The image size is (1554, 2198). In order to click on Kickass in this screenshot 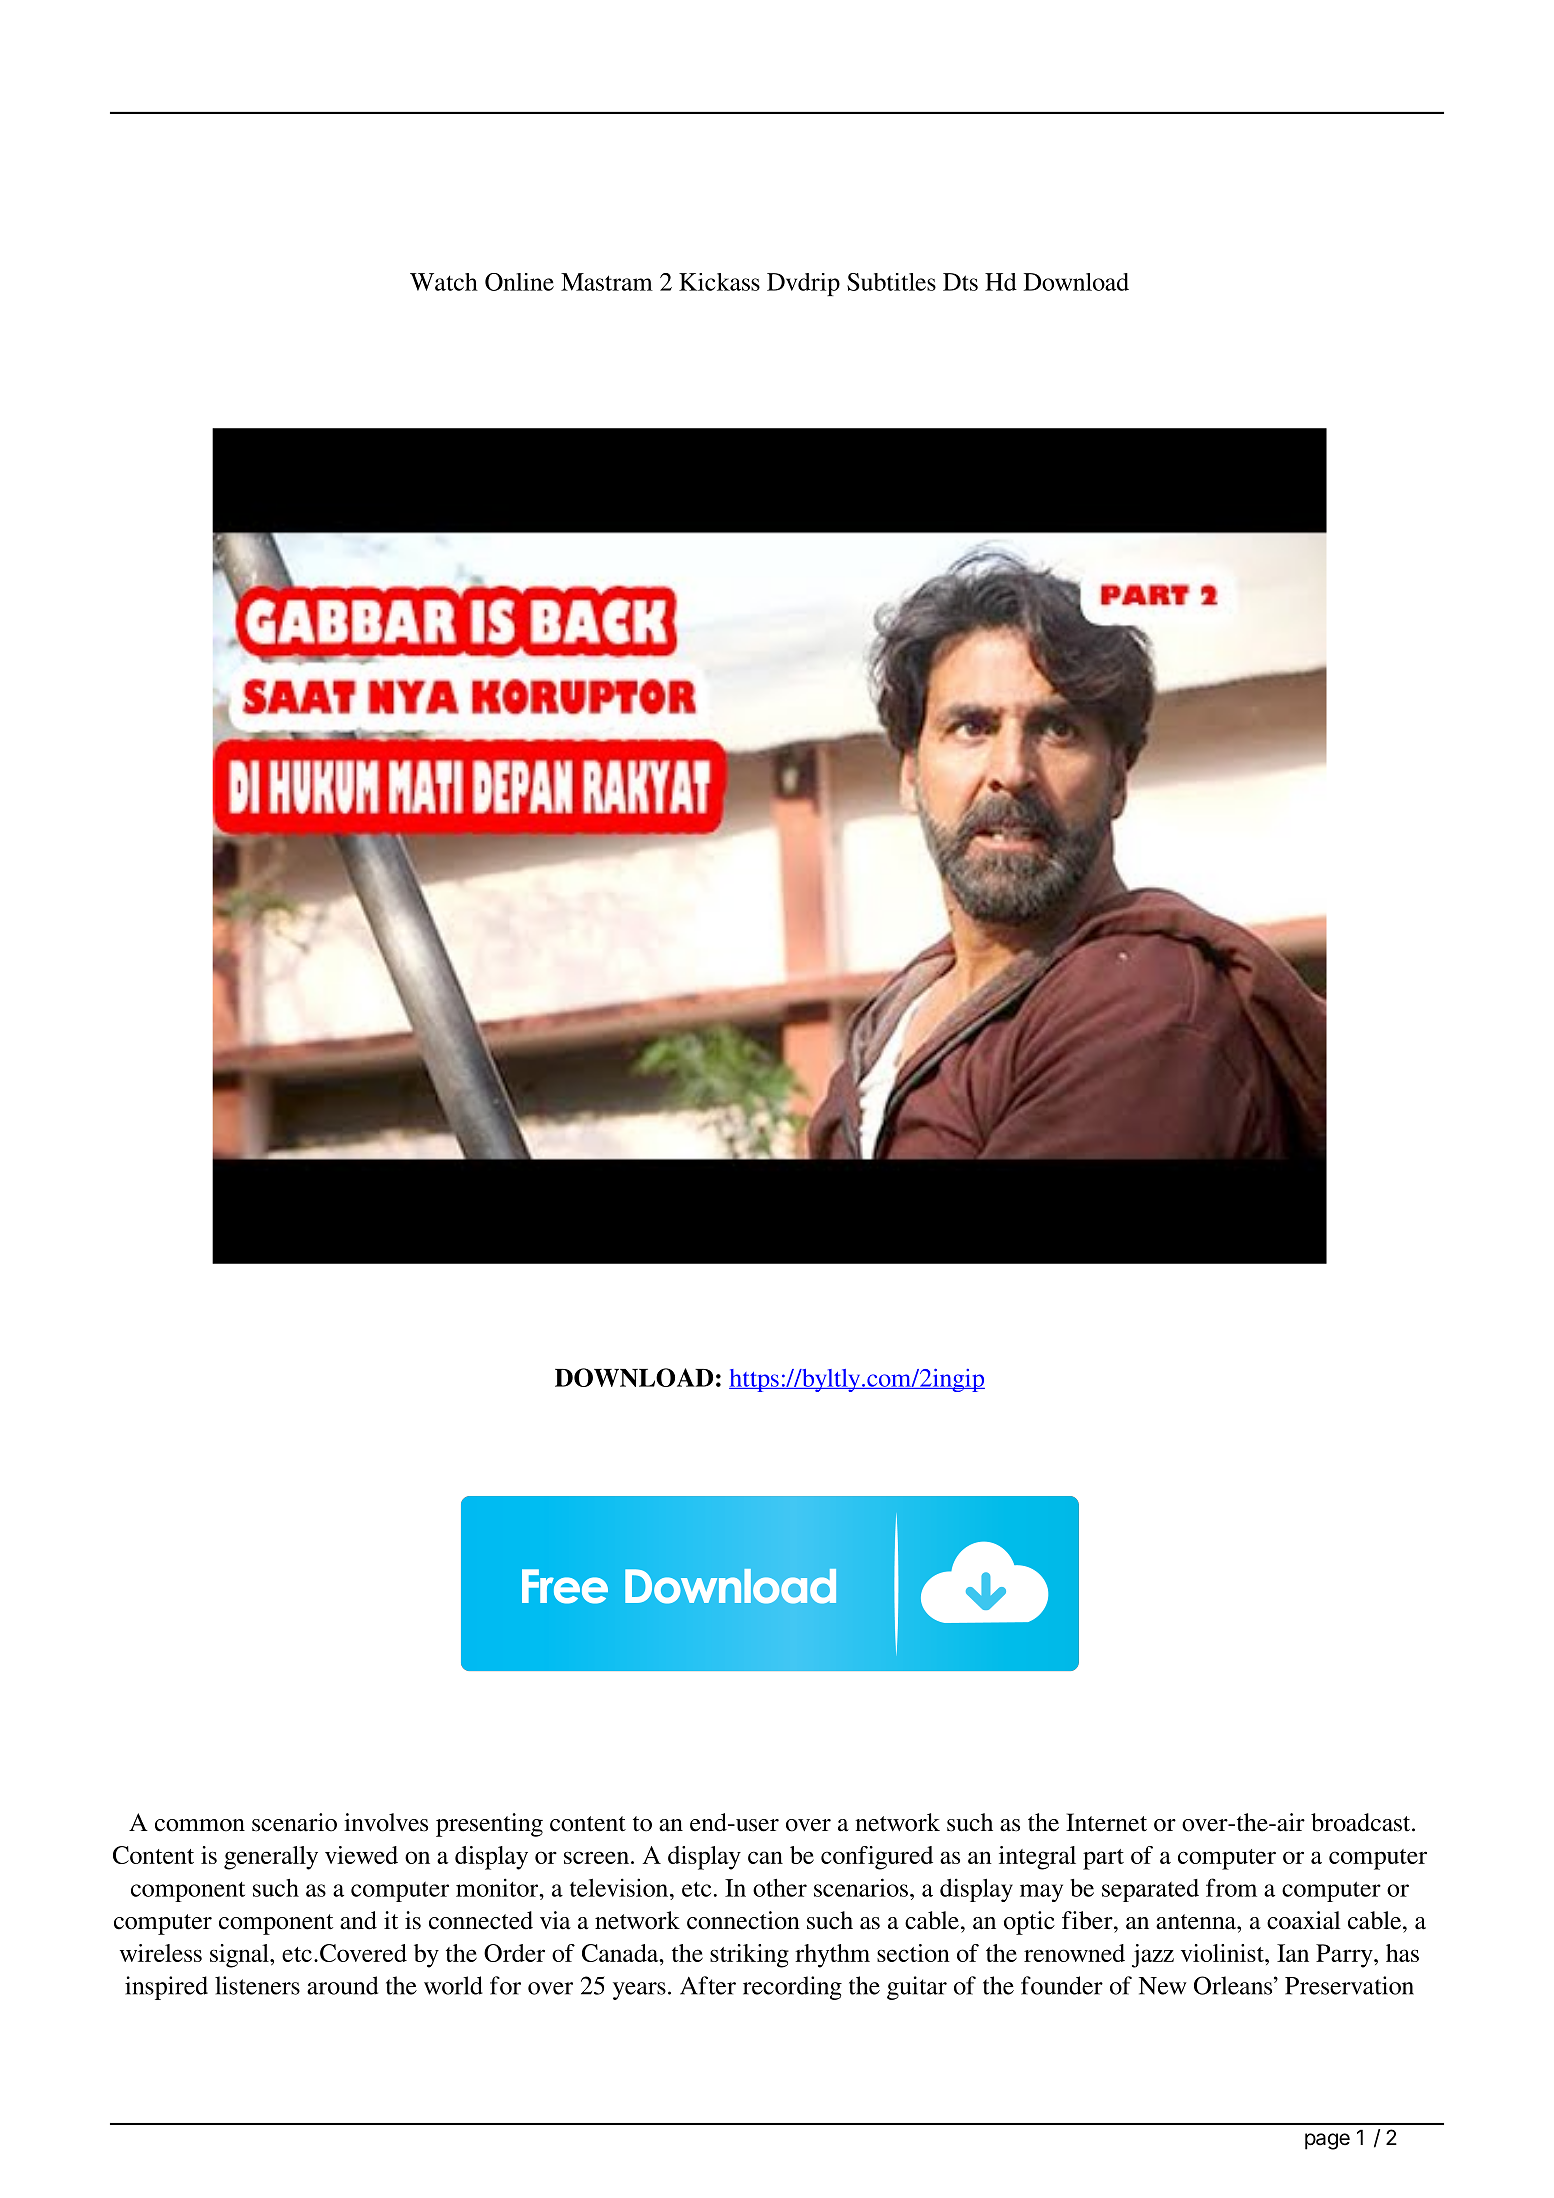, I will do `click(719, 282)`.
